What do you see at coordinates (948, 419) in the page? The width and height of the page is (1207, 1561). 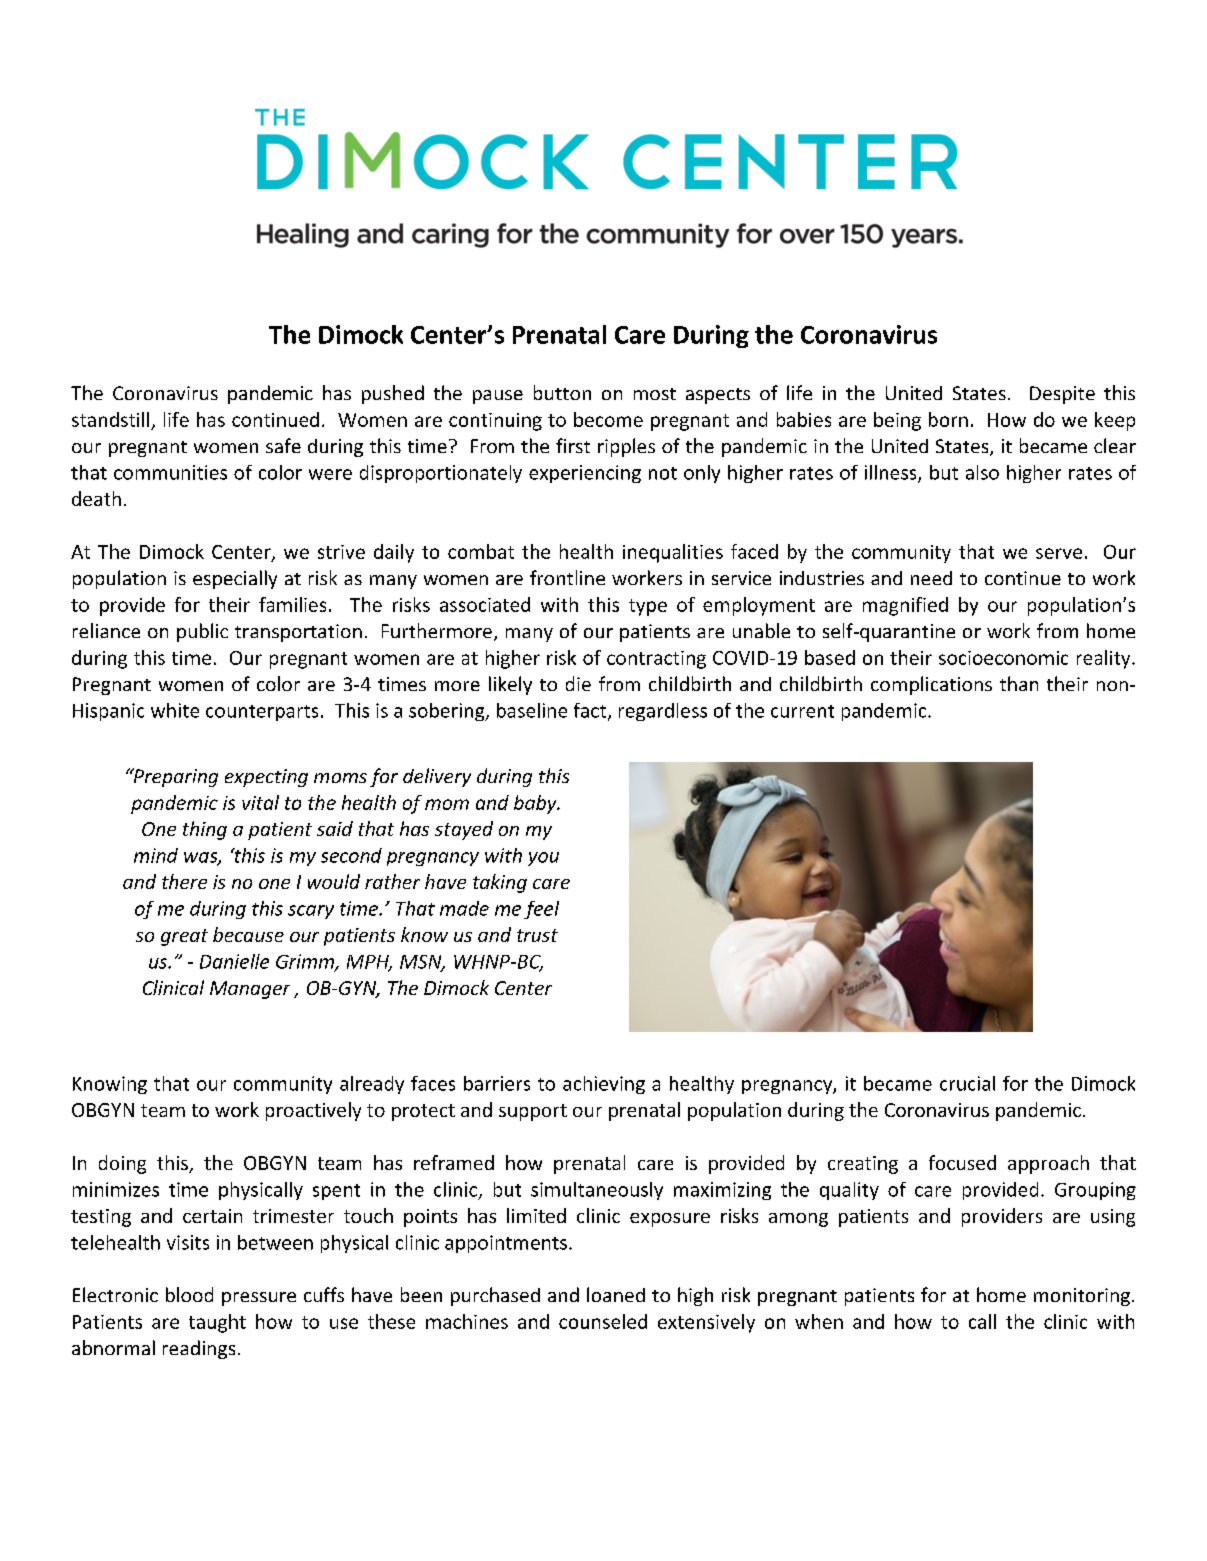 I see `born` at bounding box center [948, 419].
